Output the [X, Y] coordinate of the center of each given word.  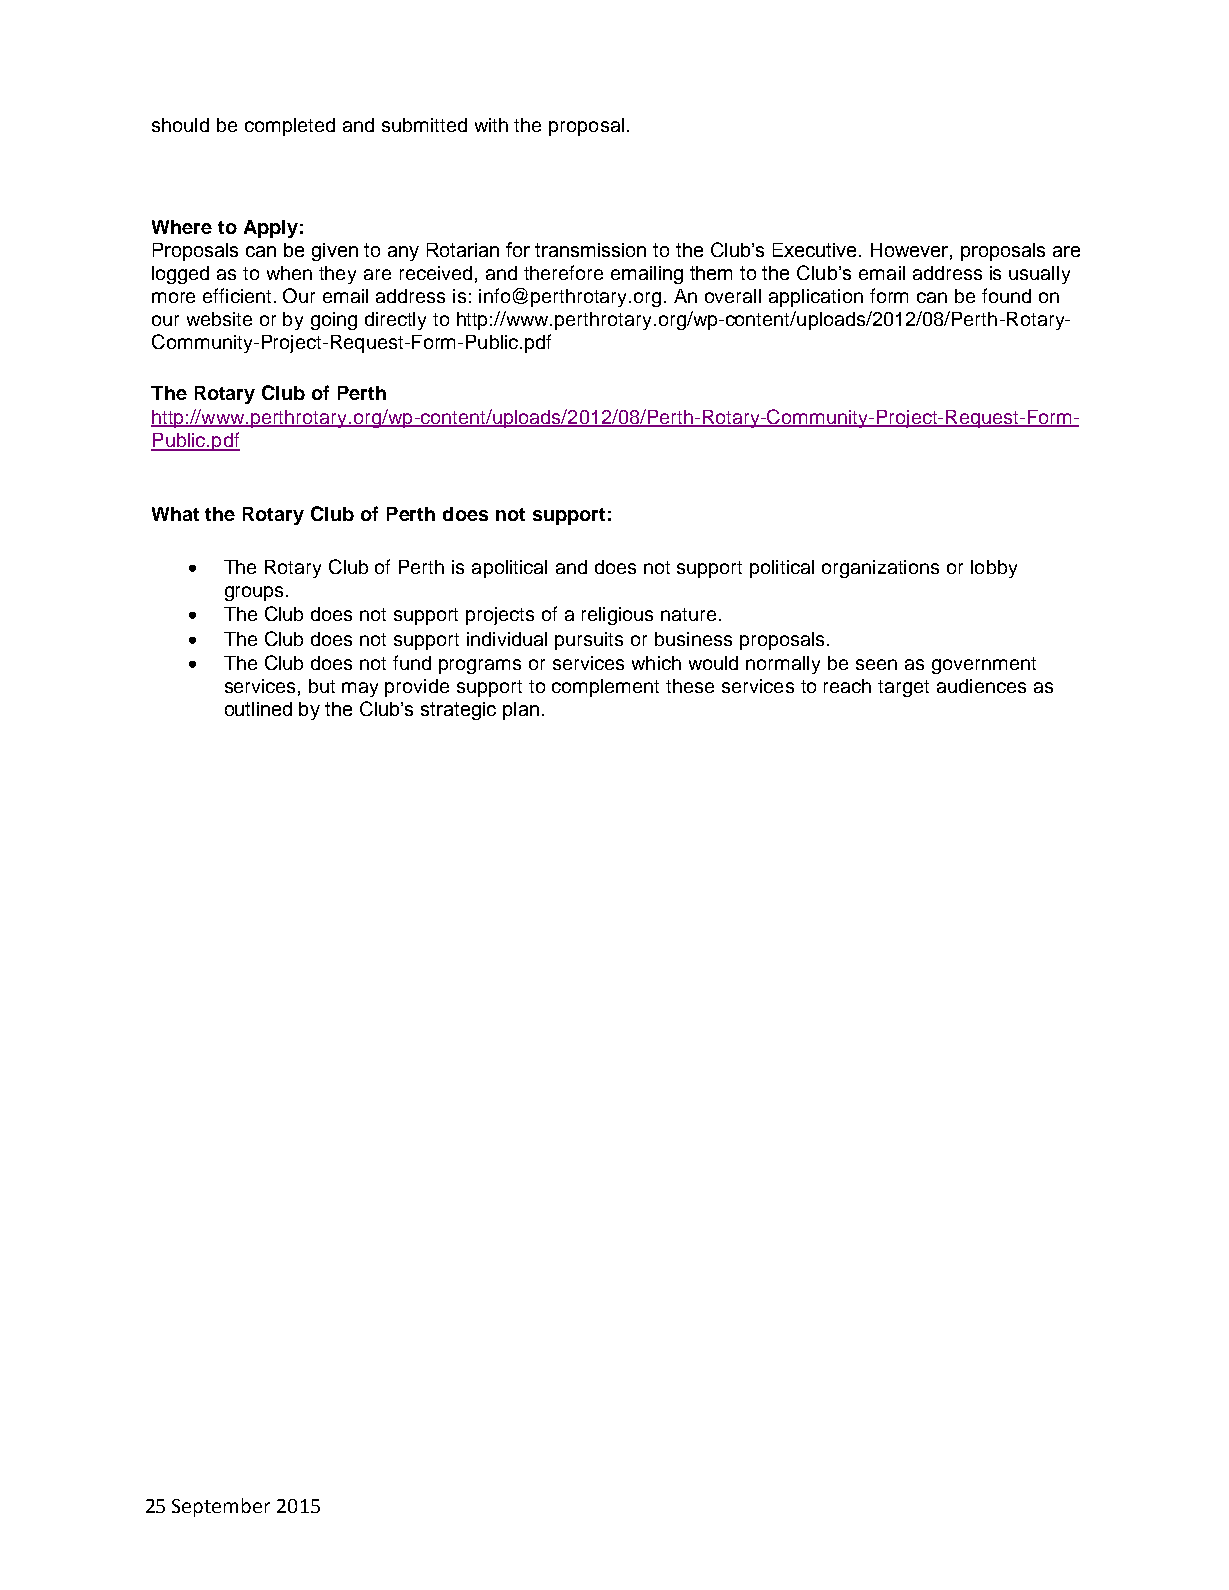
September [221, 1507]
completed [290, 127]
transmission [590, 250]
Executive [816, 250]
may [360, 689]
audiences [981, 686]
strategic [458, 711]
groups [256, 593]
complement [605, 688]
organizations [880, 569]
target [903, 688]
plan [521, 711]
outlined [258, 709]
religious [617, 616]
